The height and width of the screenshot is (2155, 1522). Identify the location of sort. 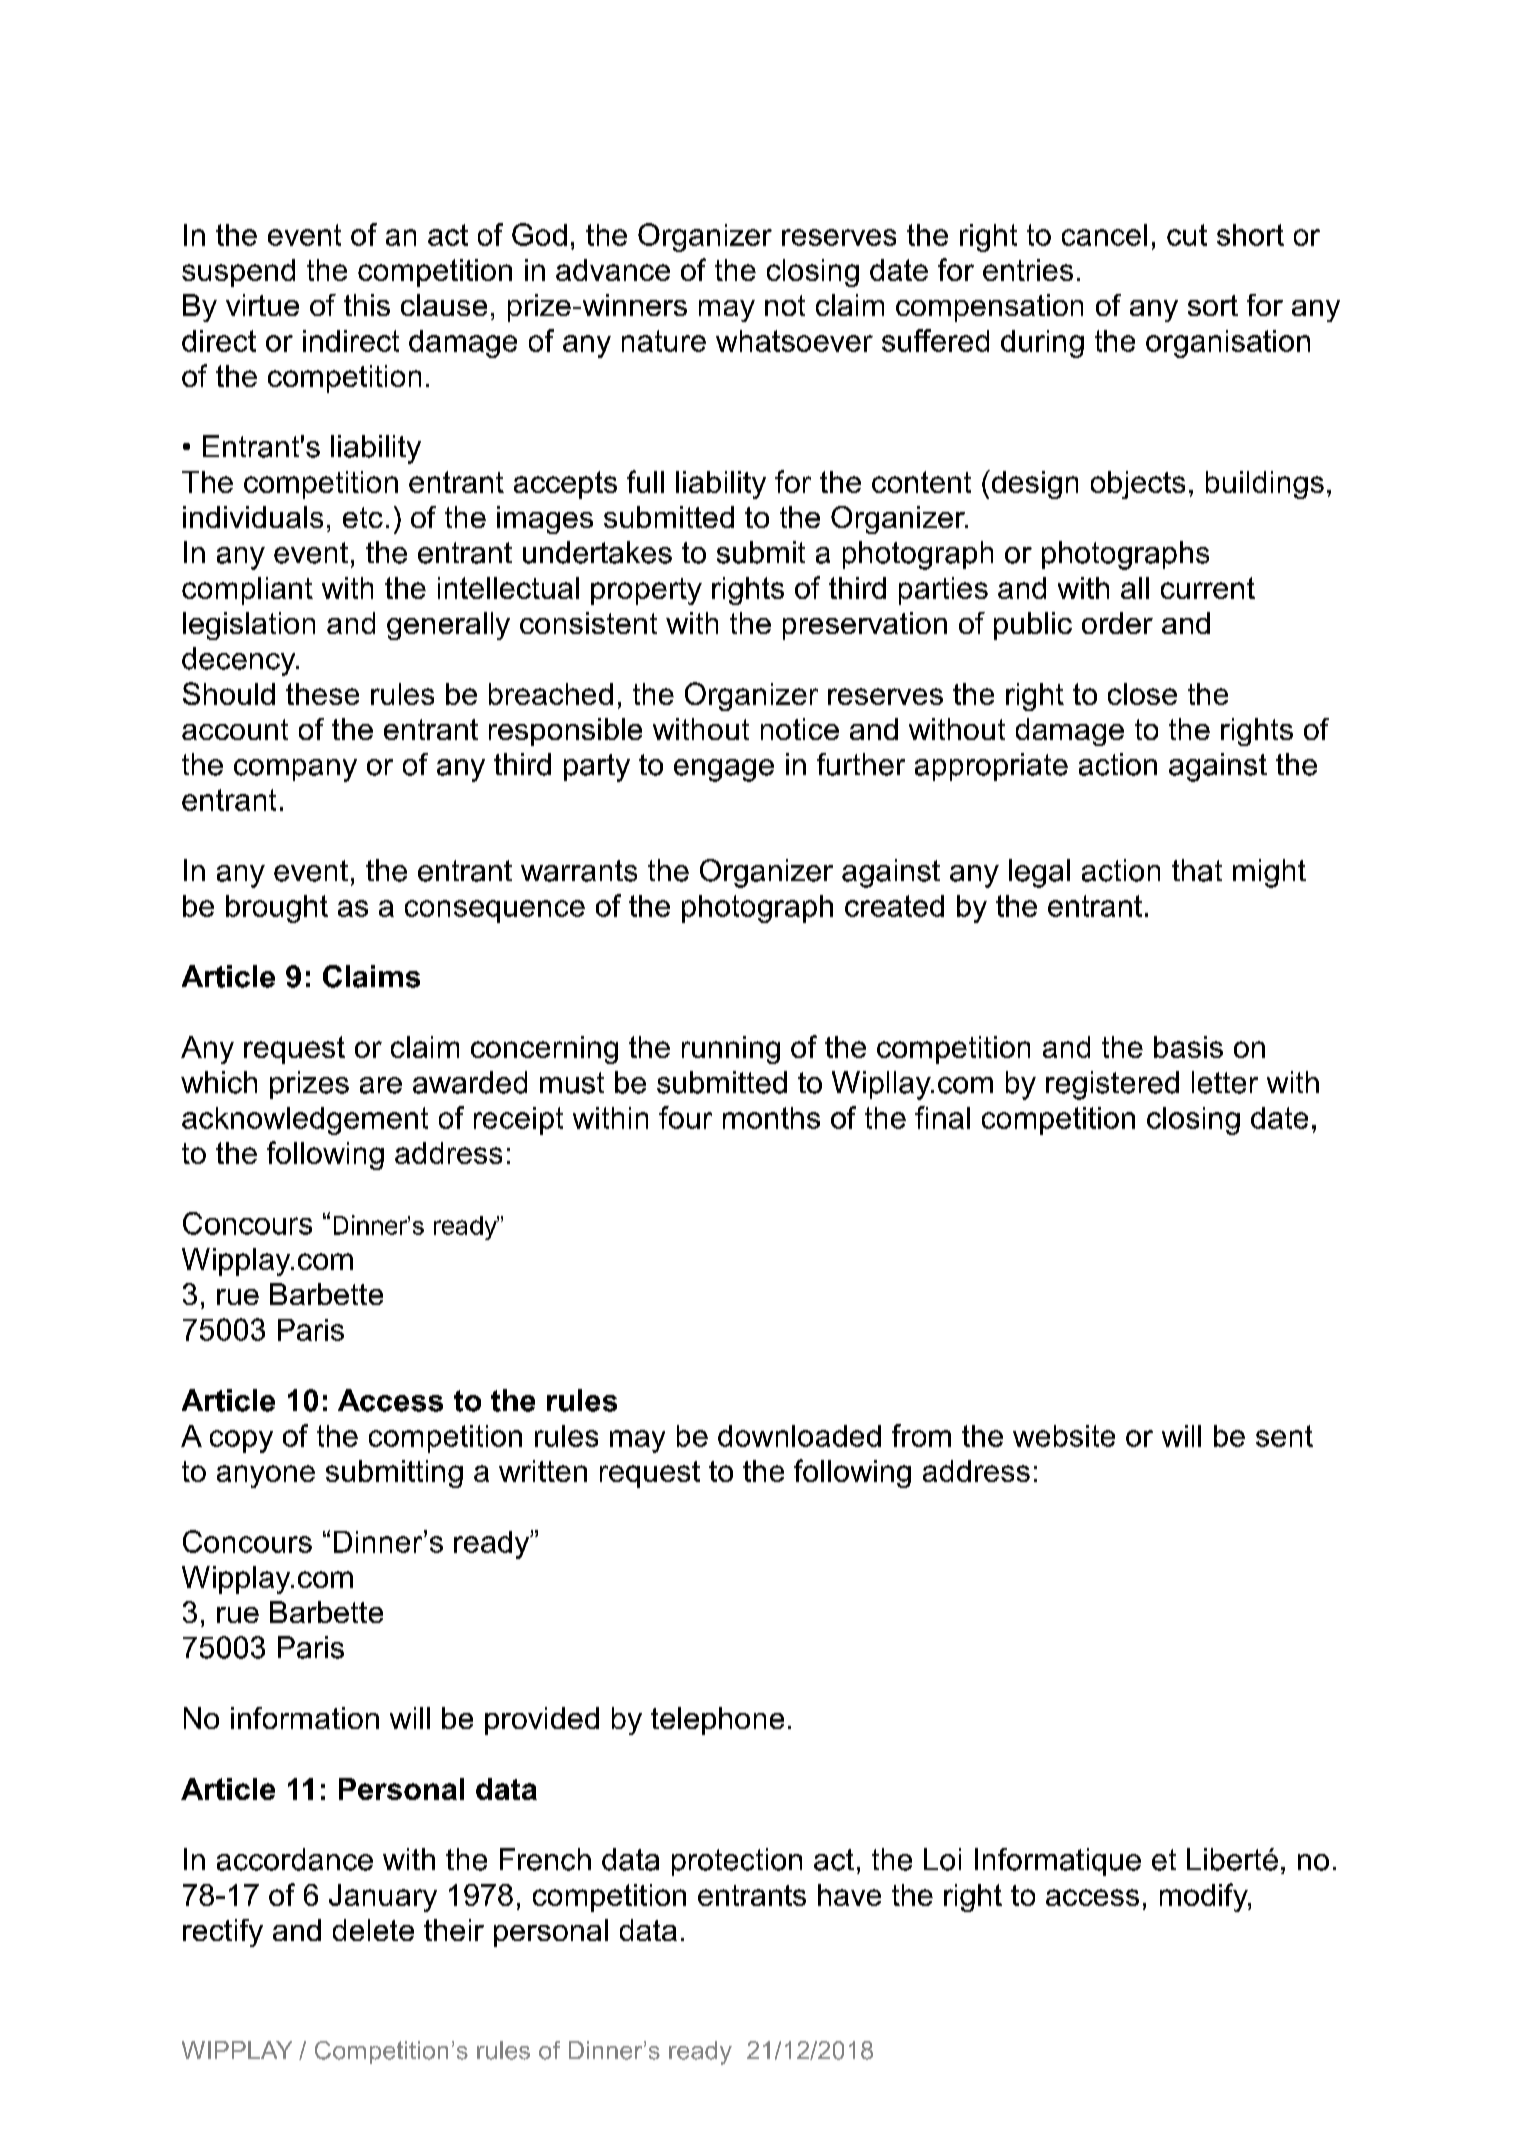
(1213, 305).
